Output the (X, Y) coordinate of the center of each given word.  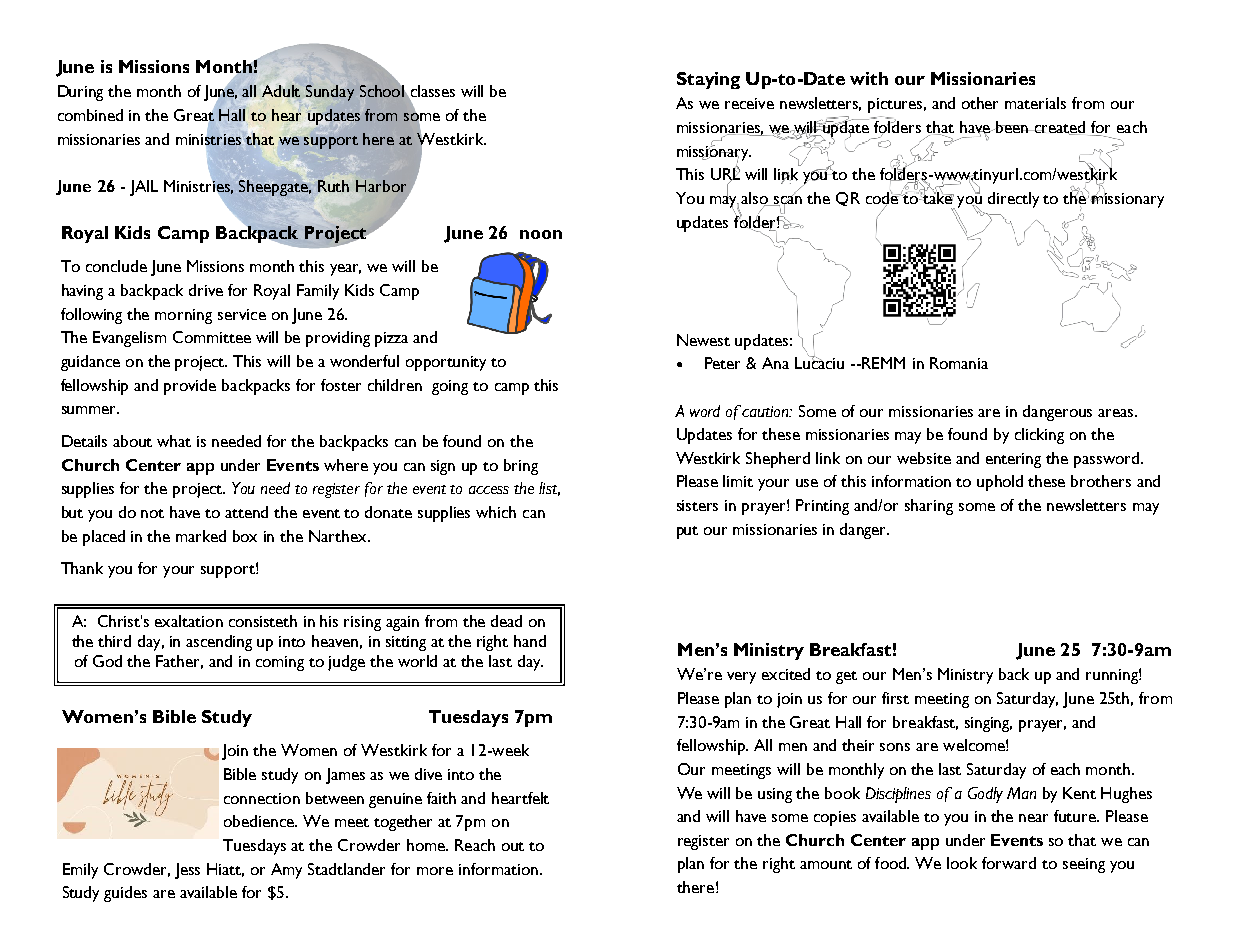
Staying (708, 80)
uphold (1000, 483)
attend (246, 512)
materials (1035, 103)
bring (521, 467)
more (435, 871)
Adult (281, 91)
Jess (187, 871)
